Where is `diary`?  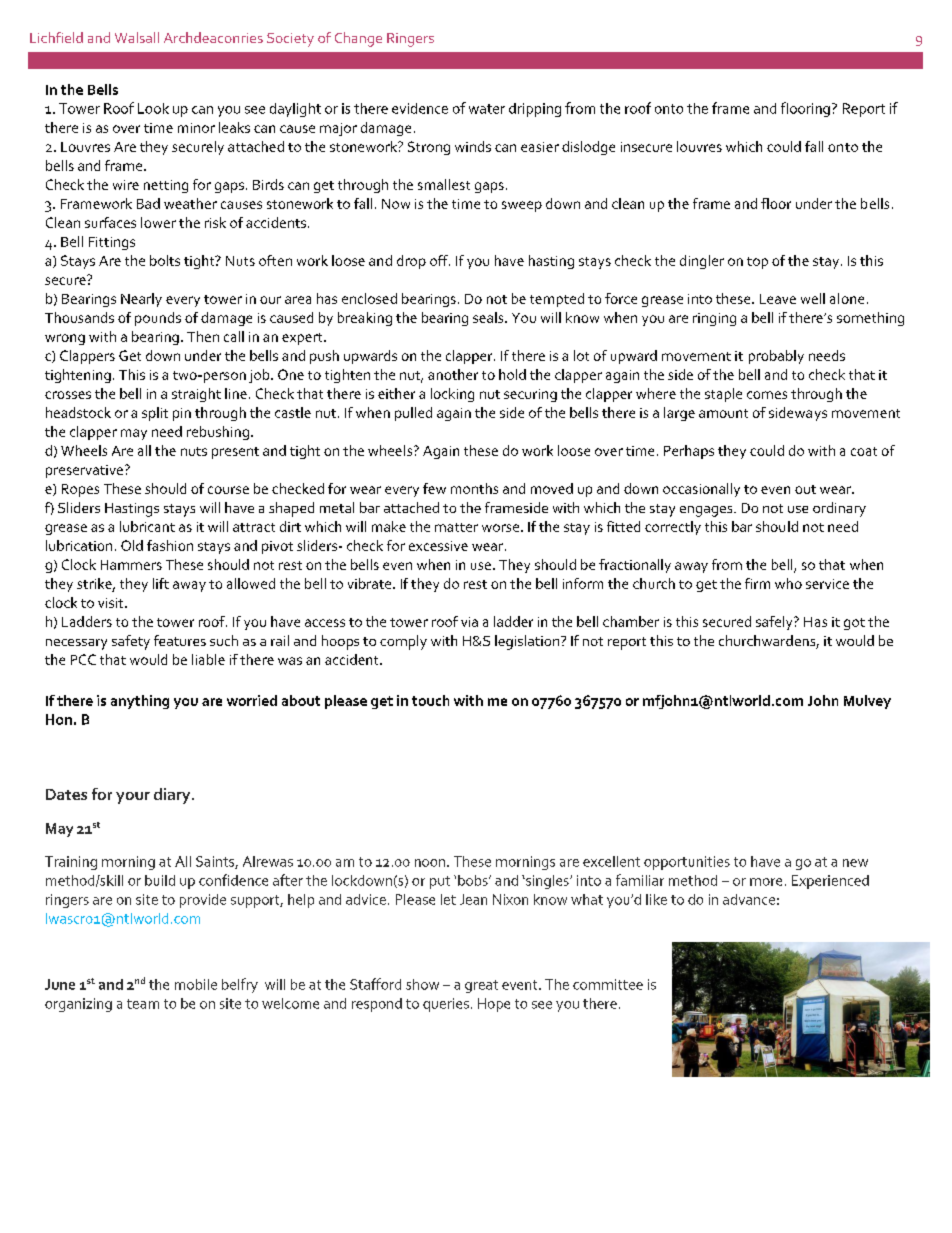 diary is located at coordinates (173, 796).
